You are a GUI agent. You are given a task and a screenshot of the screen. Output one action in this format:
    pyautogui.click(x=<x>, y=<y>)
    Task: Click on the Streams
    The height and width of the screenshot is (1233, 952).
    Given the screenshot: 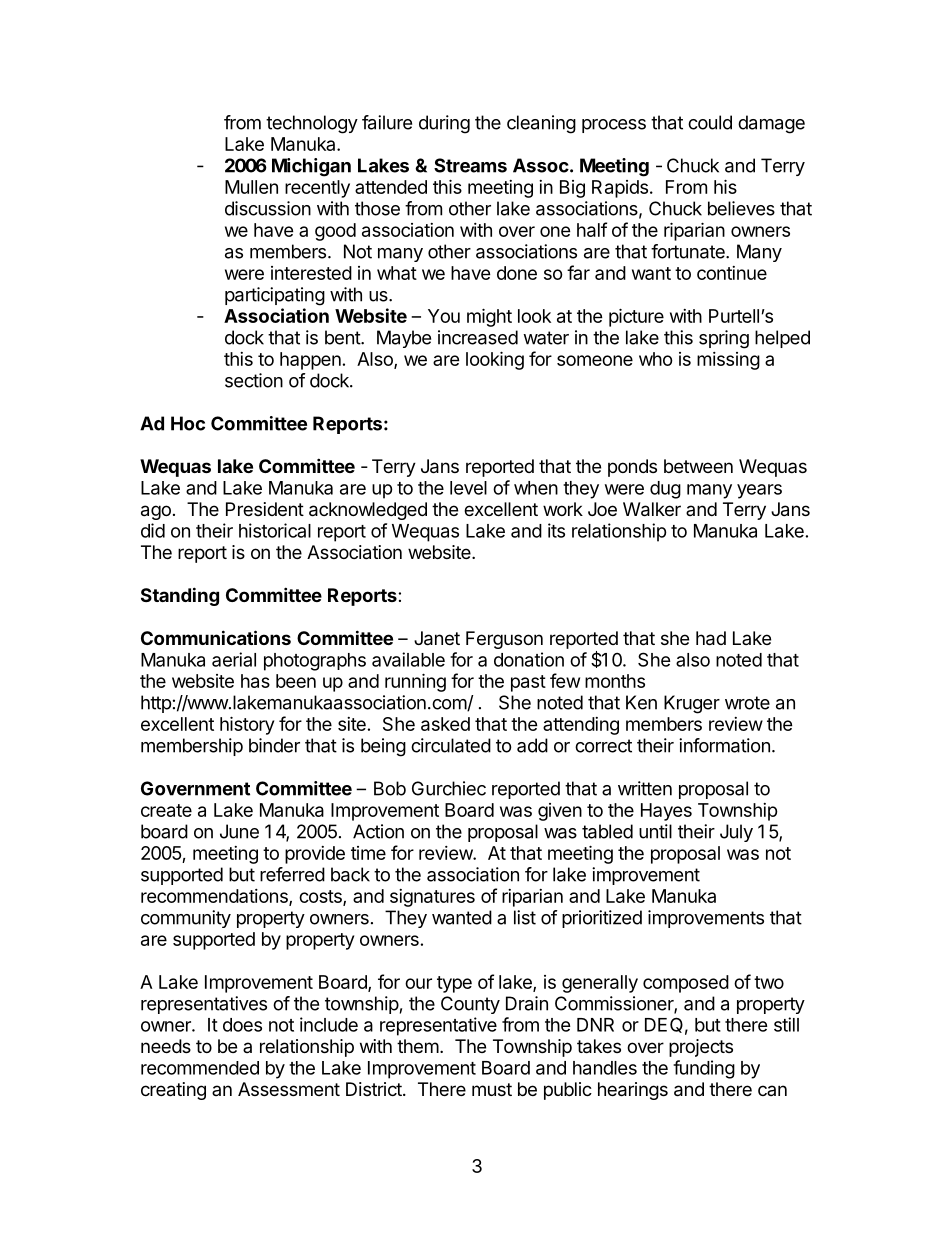 What is the action you would take?
    pyautogui.click(x=470, y=165)
